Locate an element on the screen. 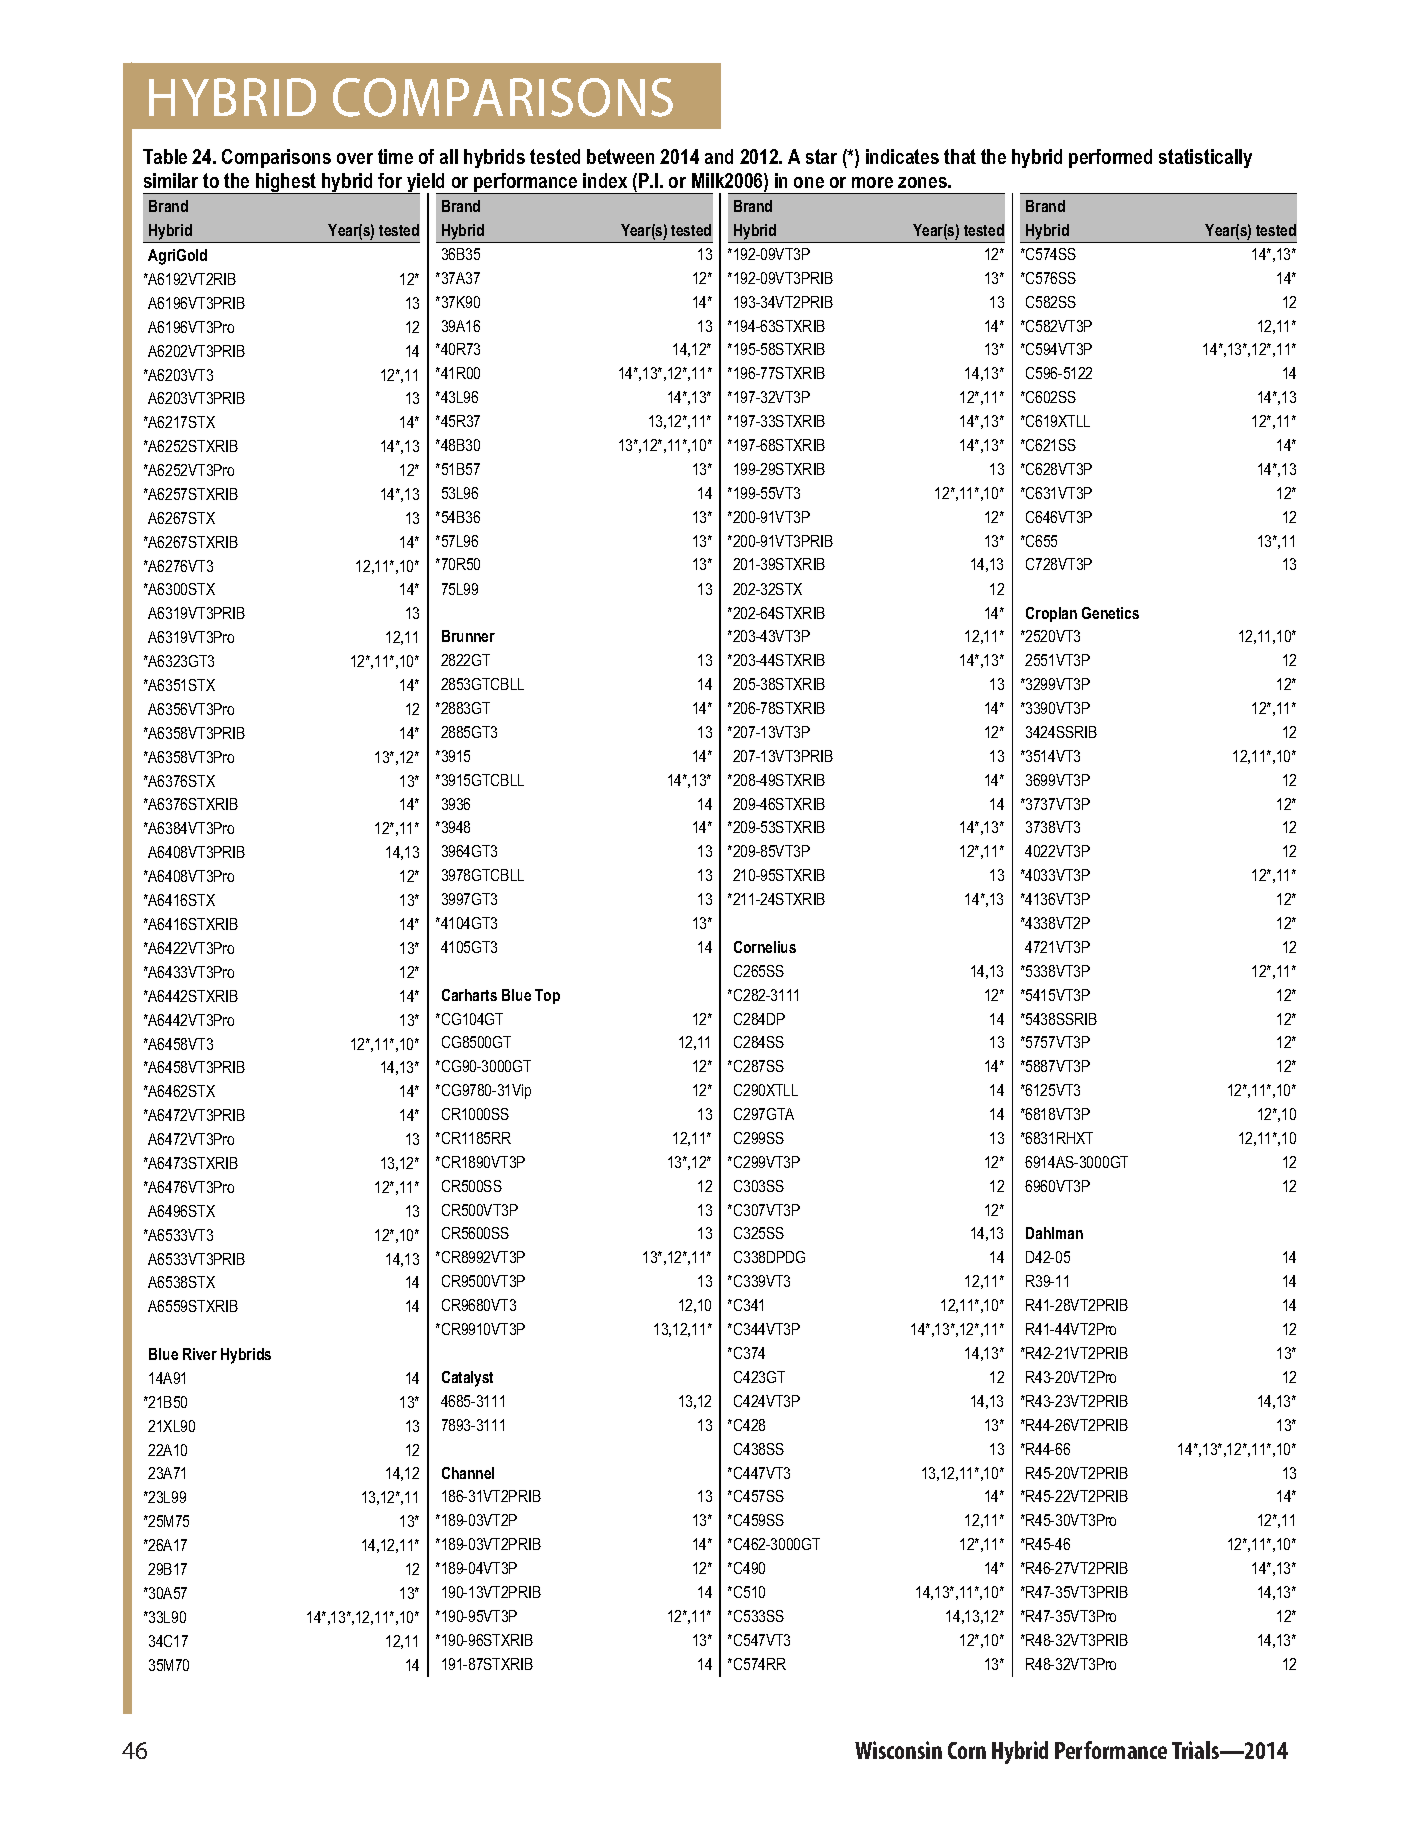 The height and width of the screenshot is (1835, 1418). highest is located at coordinates (286, 183).
